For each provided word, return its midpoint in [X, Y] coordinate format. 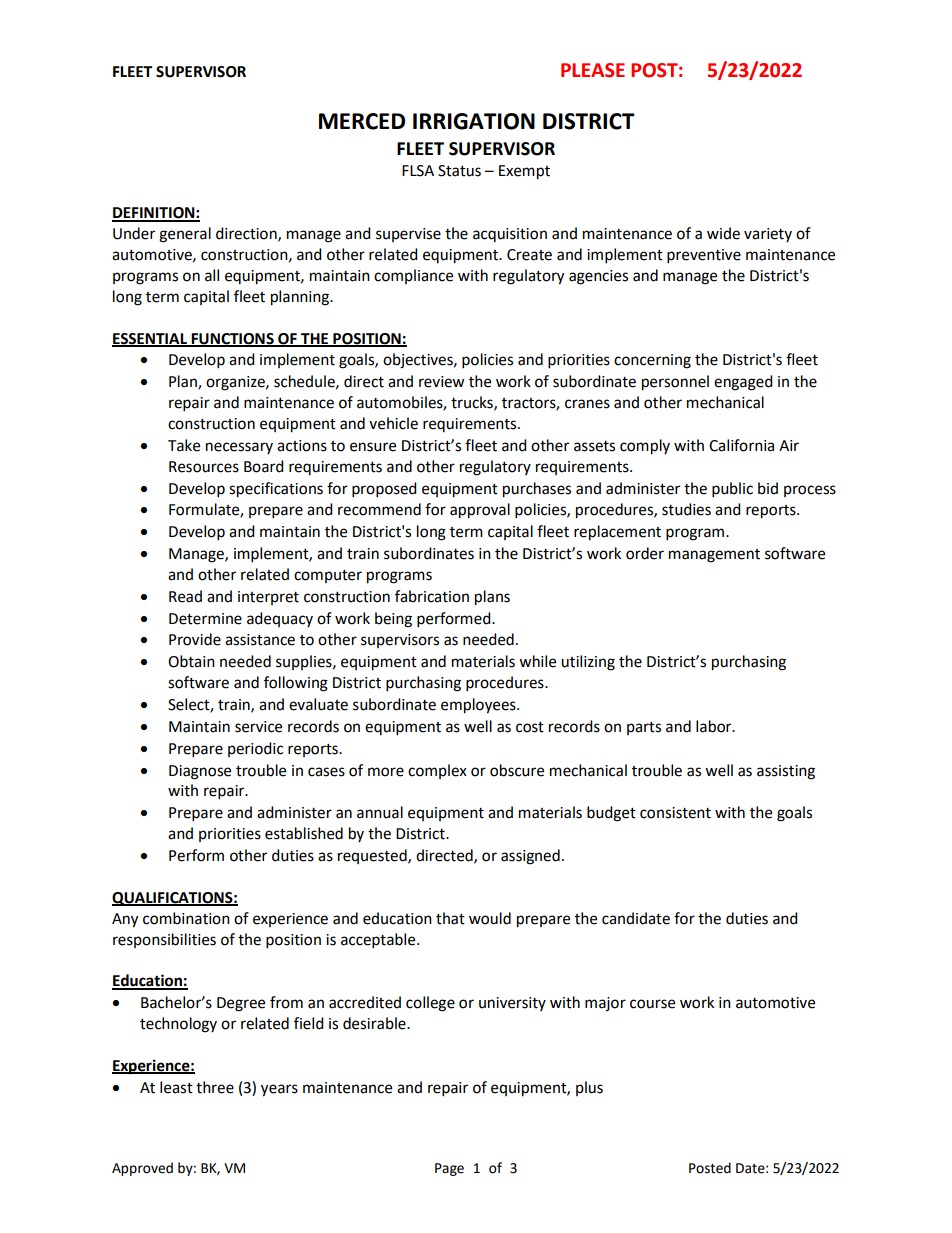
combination [186, 918]
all [212, 275]
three [215, 1087]
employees [479, 706]
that [450, 918]
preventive [704, 256]
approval [480, 511]
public [732, 490]
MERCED [362, 121]
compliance [413, 276]
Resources [204, 467]
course [652, 1004]
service [258, 727]
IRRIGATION [474, 121]
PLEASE [593, 70]
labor [715, 726]
